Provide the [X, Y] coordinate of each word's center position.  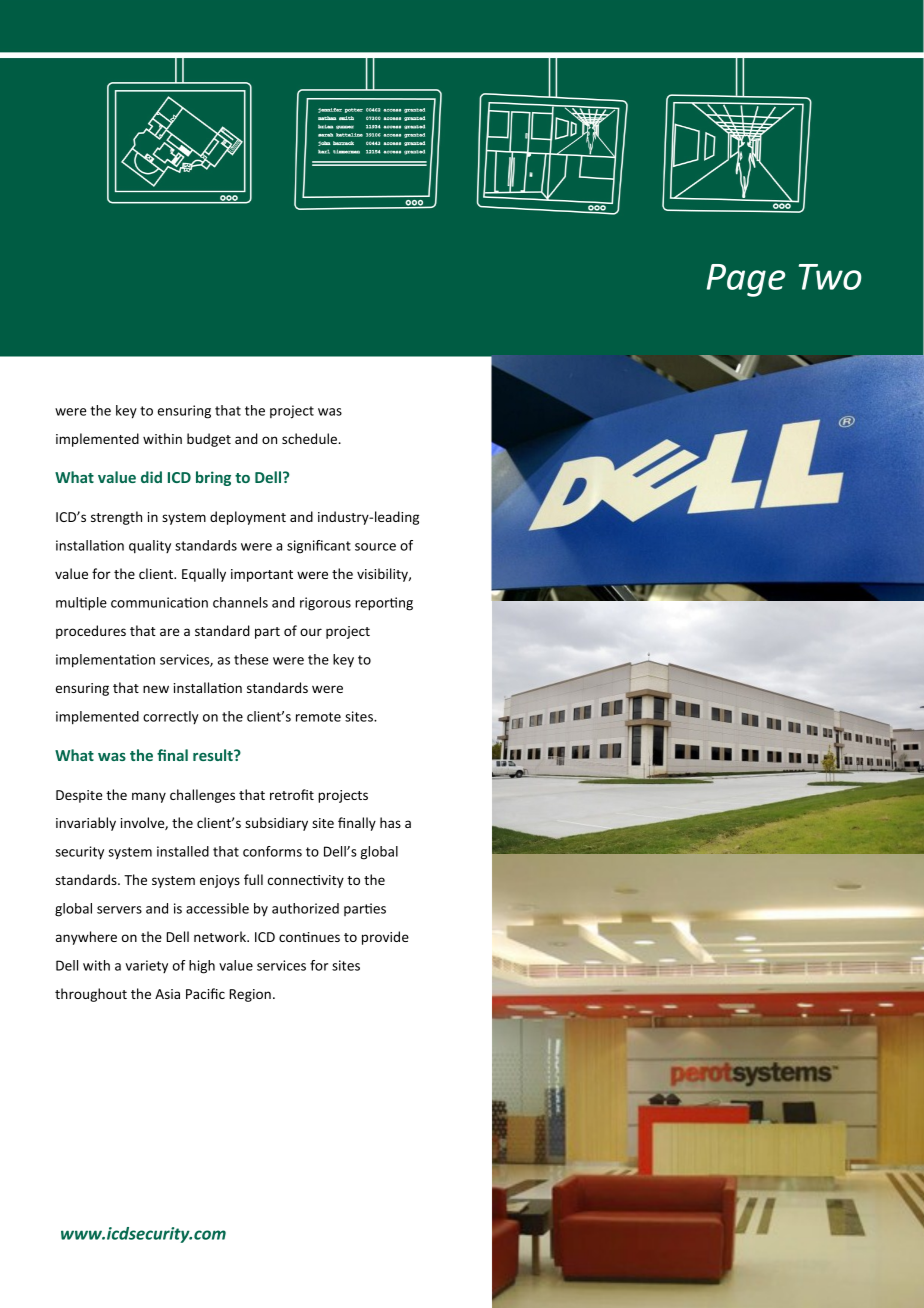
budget [209, 440]
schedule [311, 438]
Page [746, 280]
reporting [384, 604]
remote [318, 717]
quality [150, 547]
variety [146, 966]
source [375, 547]
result [214, 755]
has [390, 822]
